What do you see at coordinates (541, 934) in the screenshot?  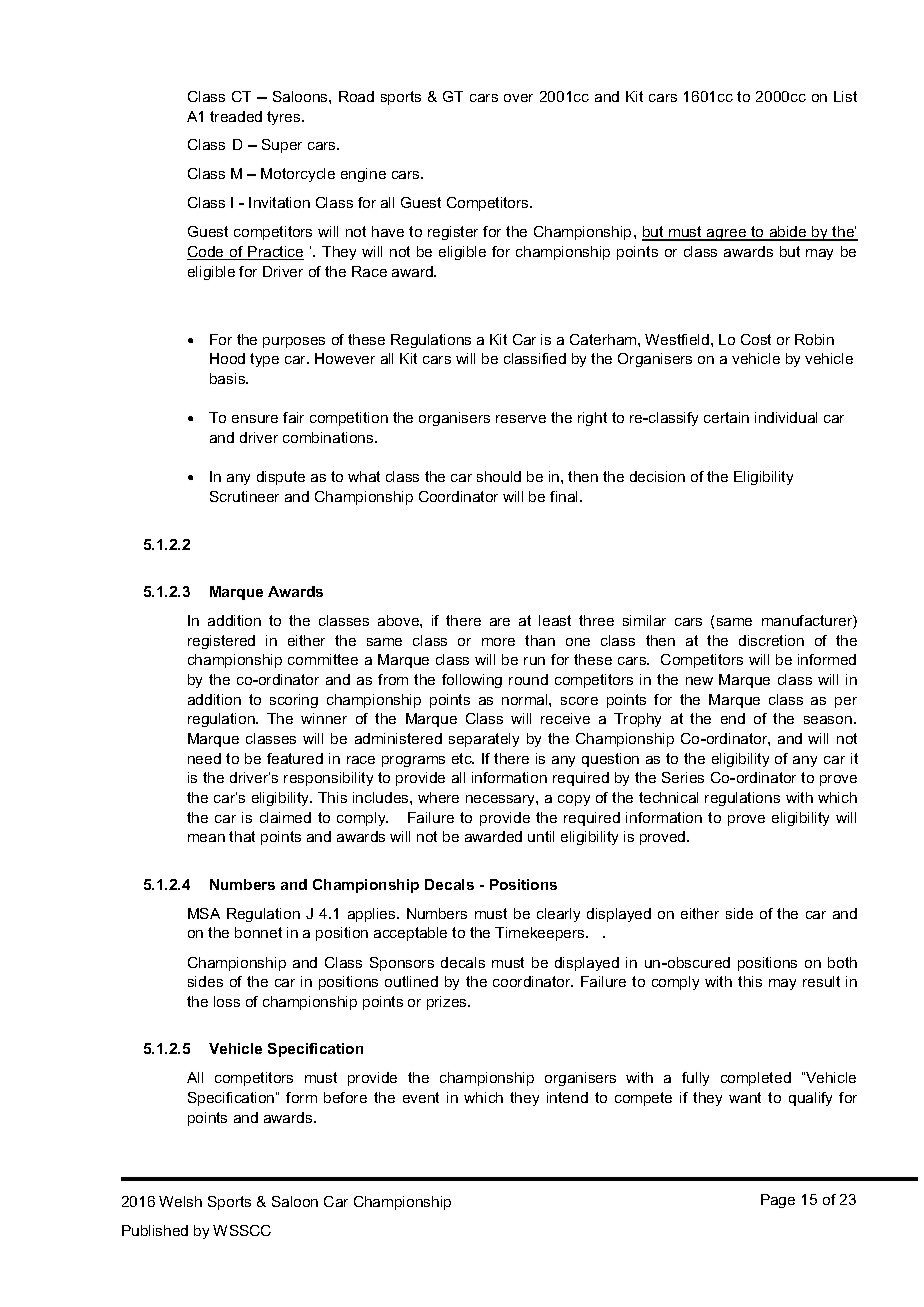 I see `Timekeepers` at bounding box center [541, 934].
